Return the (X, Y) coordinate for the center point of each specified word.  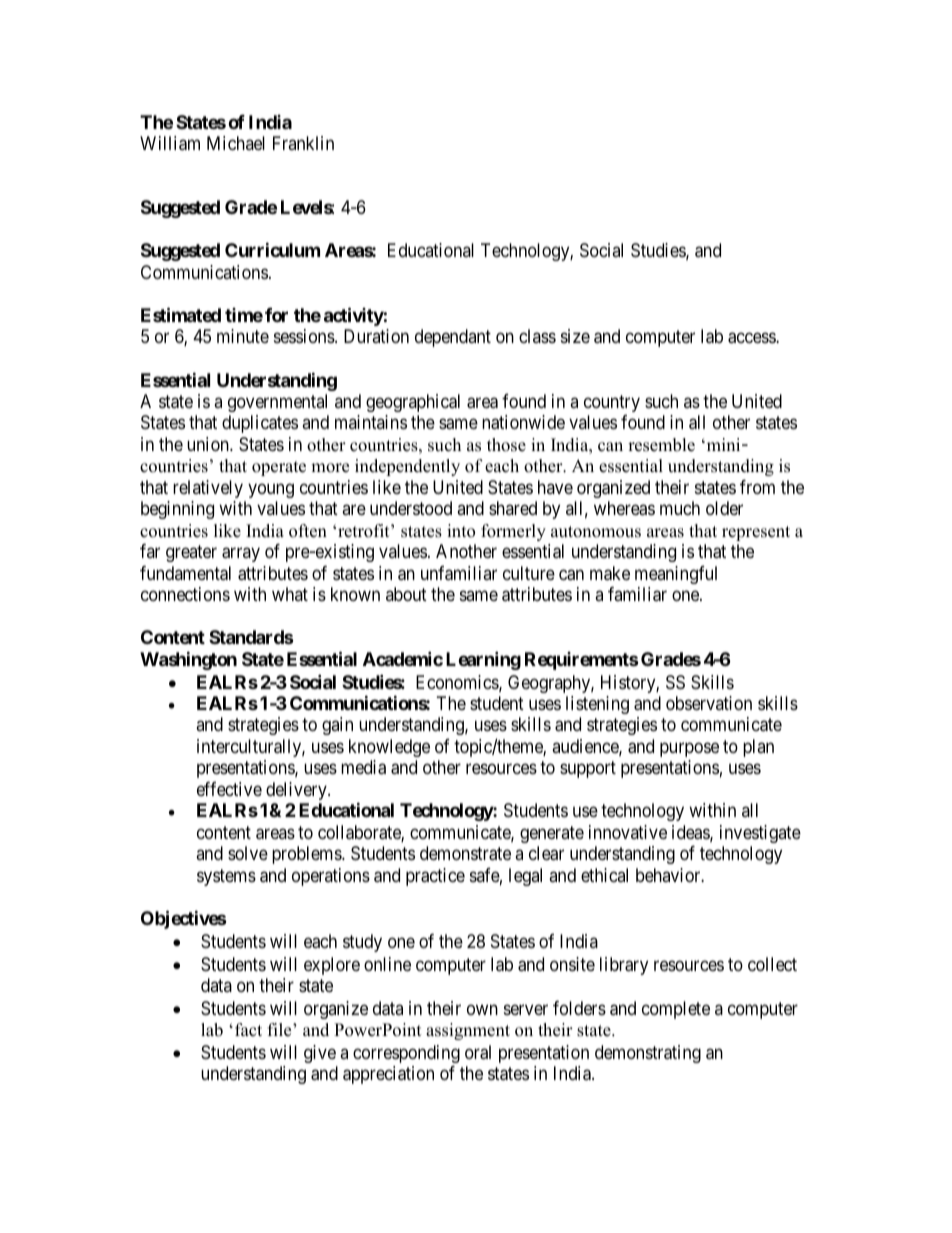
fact (248, 1030)
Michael (236, 143)
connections (185, 594)
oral (478, 1052)
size (575, 336)
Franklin (303, 143)
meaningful (676, 575)
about (406, 594)
